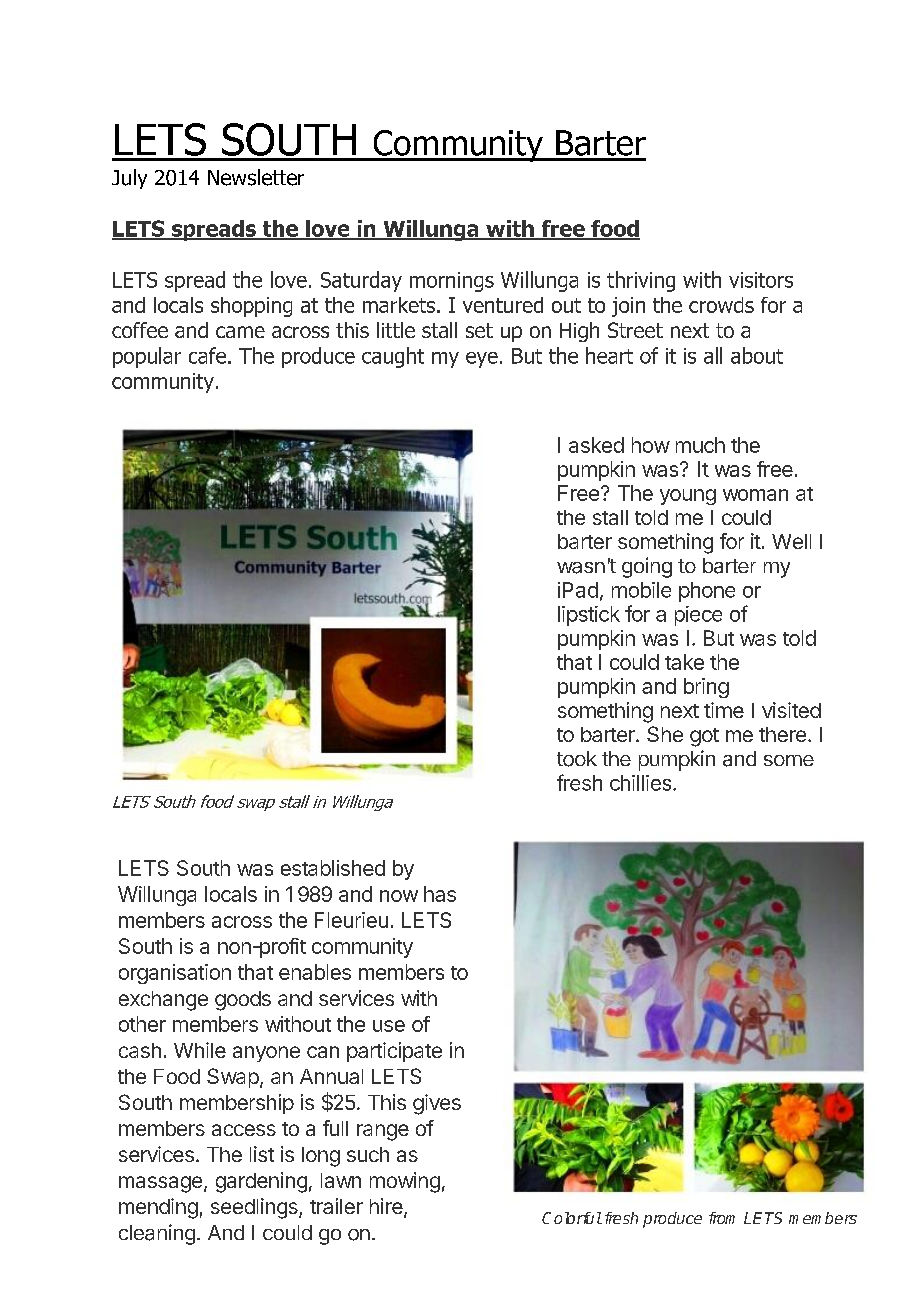 The image size is (924, 1308). What do you see at coordinates (577, 759) in the screenshot?
I see `took` at bounding box center [577, 759].
